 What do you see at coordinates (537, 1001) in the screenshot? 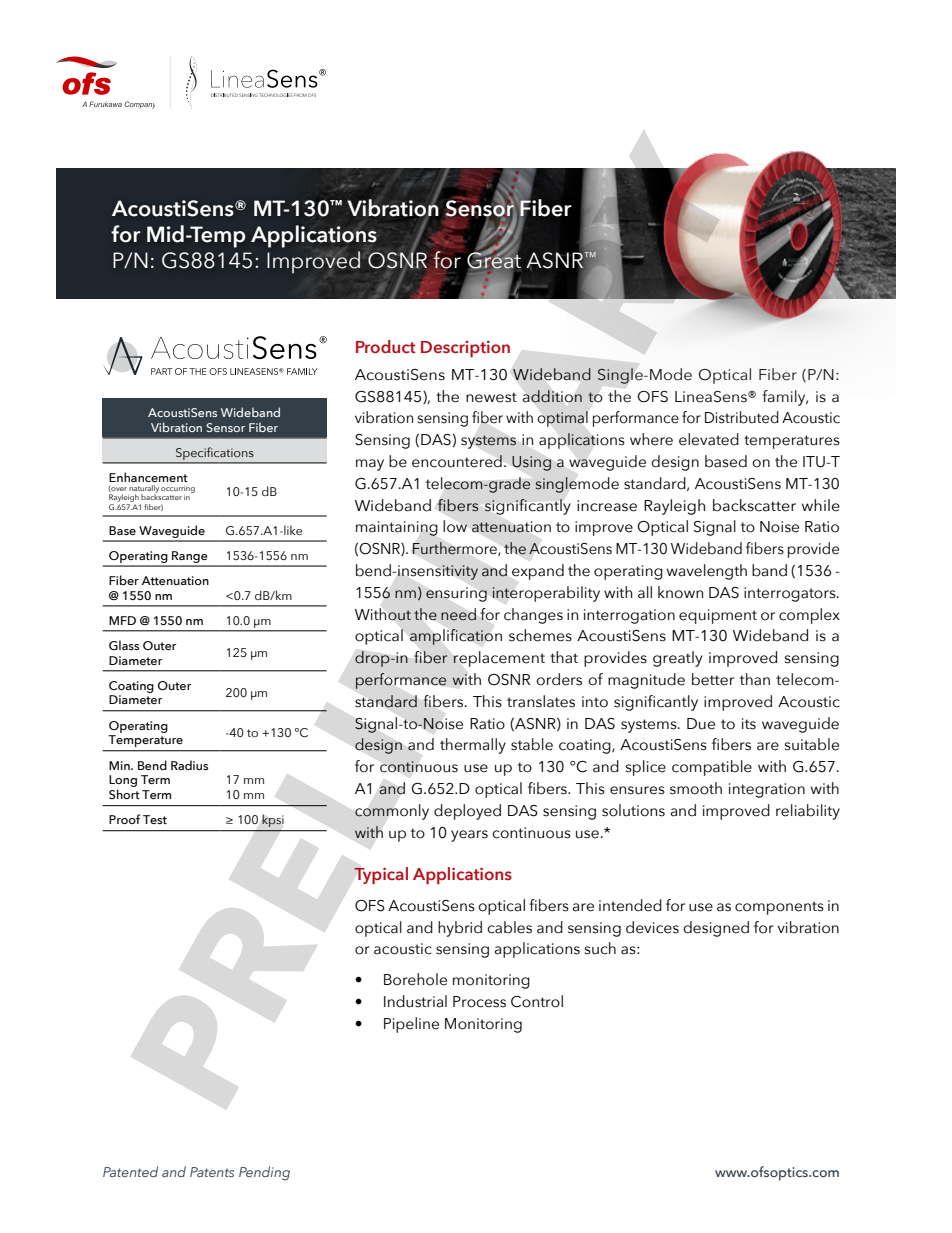
I see `Control` at bounding box center [537, 1001].
